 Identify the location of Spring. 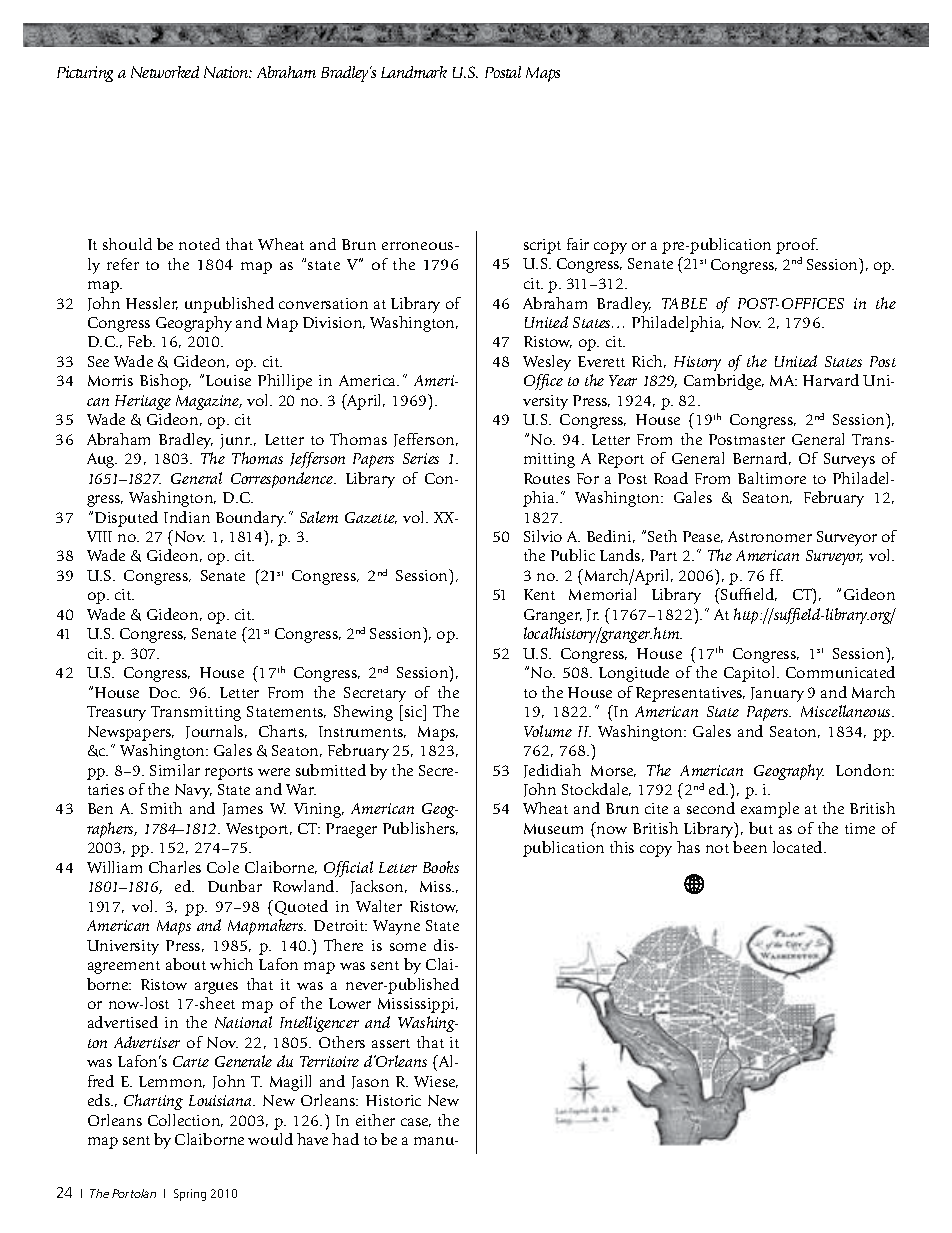
(190, 1195).
